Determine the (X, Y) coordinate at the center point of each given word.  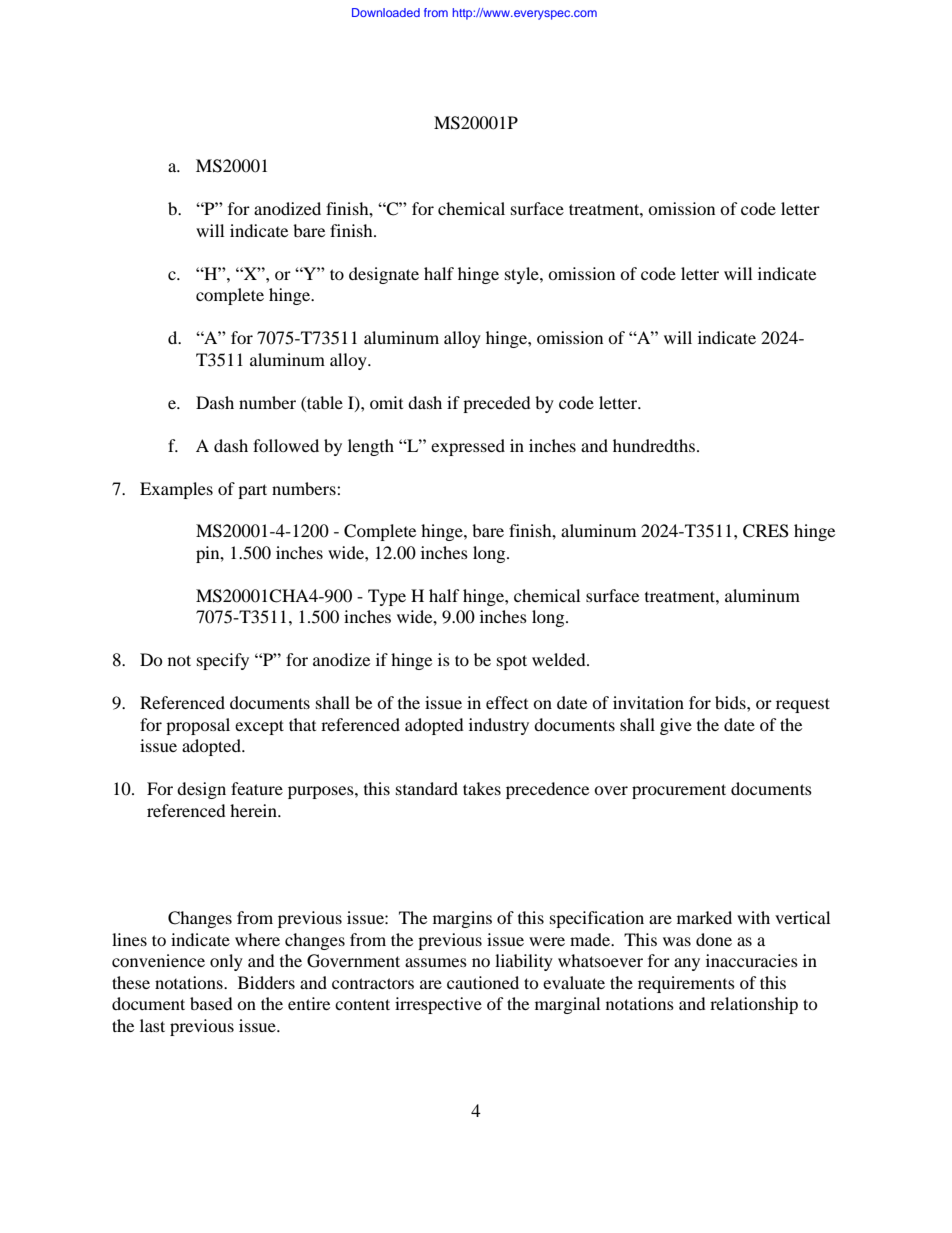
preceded (497, 404)
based (211, 1003)
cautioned (483, 982)
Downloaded (386, 12)
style (523, 275)
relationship (754, 1005)
